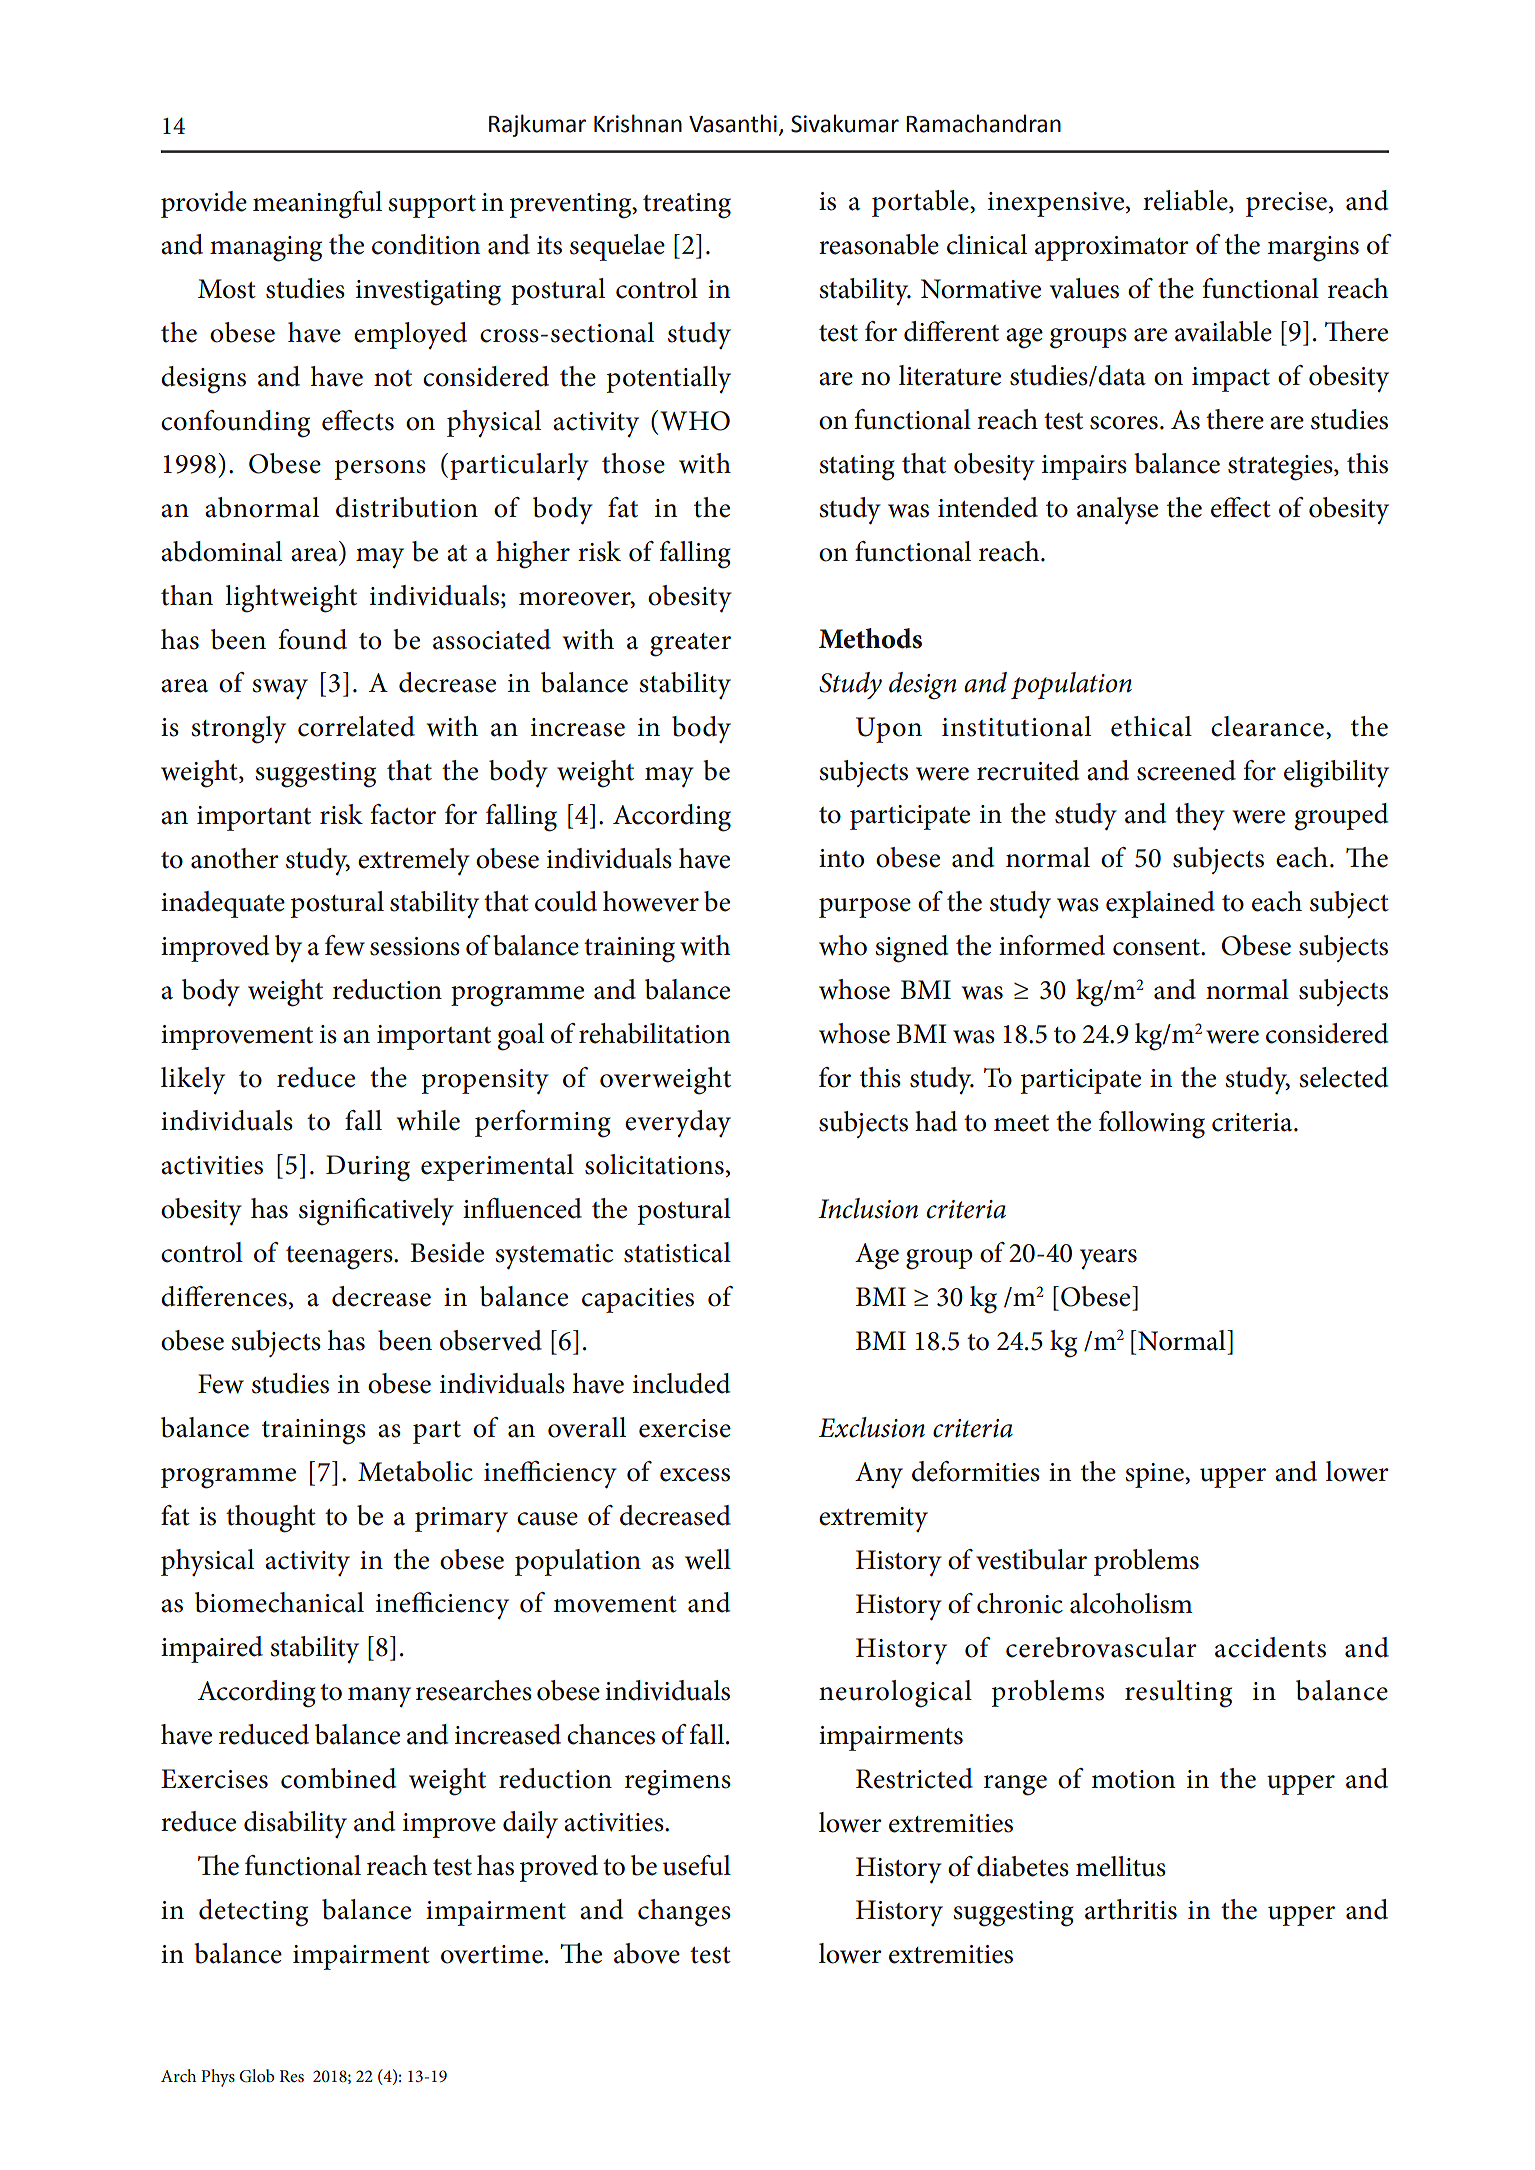 The width and height of the screenshot is (1535, 2170). I want to click on Glob, so click(257, 2076).
